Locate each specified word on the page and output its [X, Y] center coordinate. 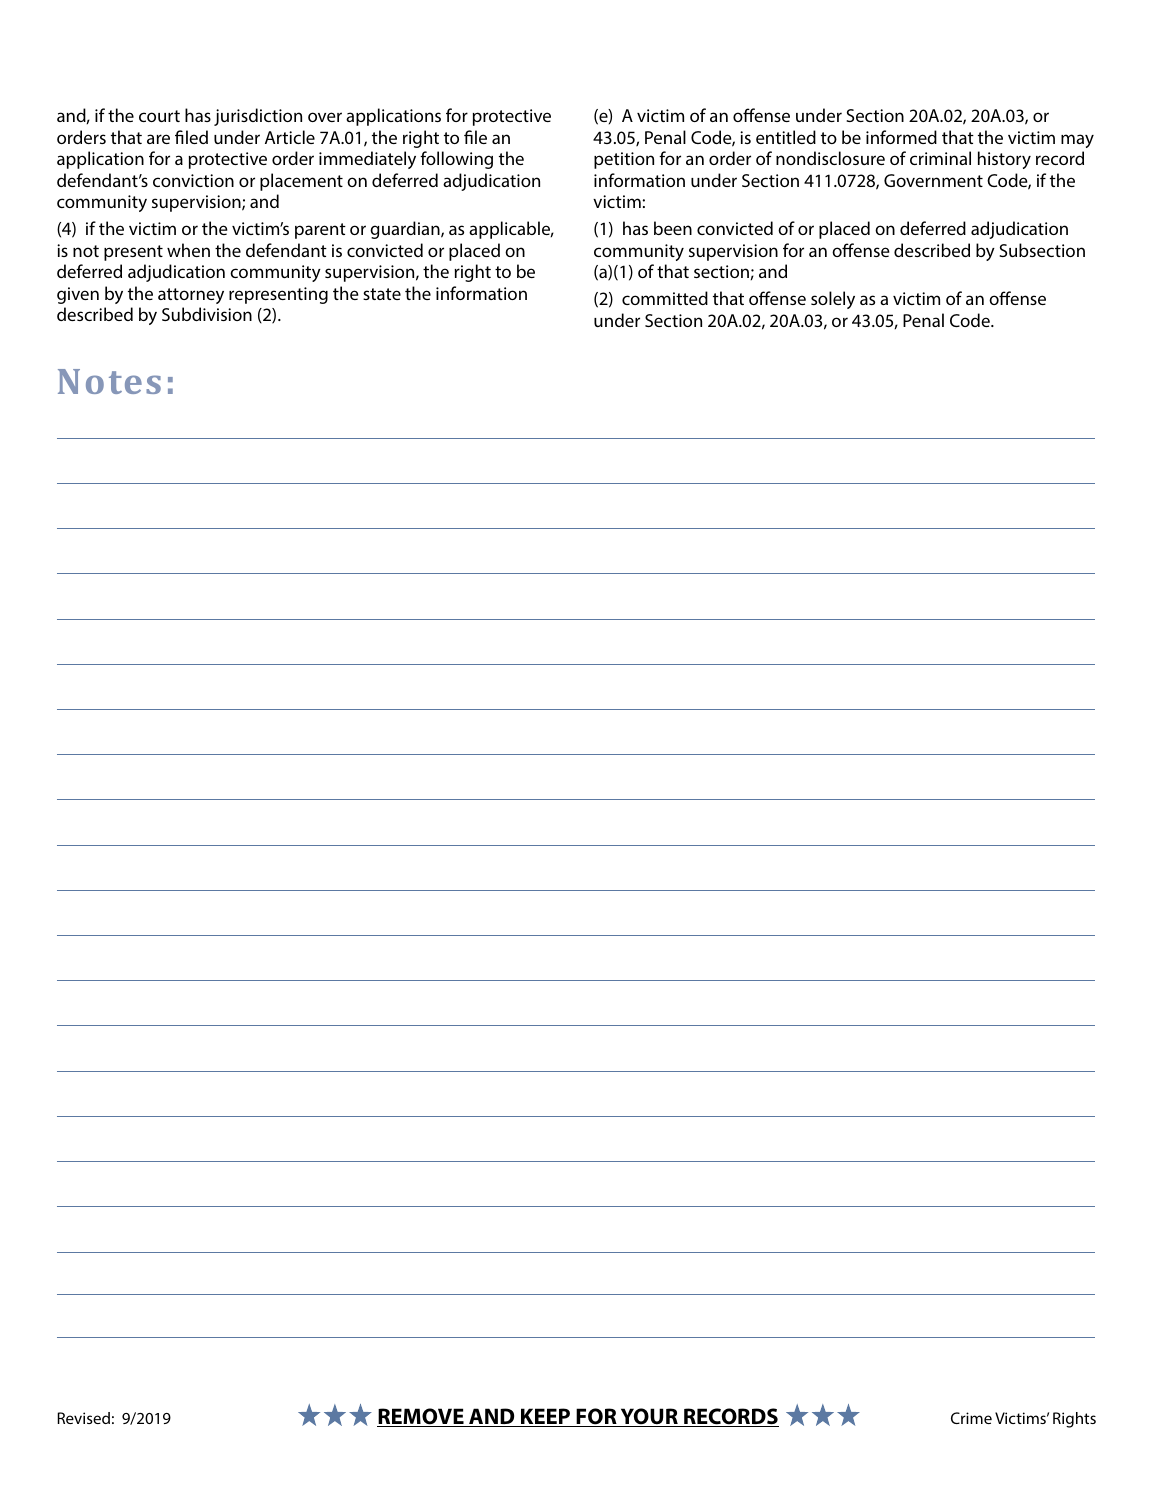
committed [665, 298]
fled [191, 137]
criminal [940, 158]
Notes [109, 381]
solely [833, 300]
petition [624, 160]
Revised [83, 1418]
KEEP [546, 1417]
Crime [971, 1418]
